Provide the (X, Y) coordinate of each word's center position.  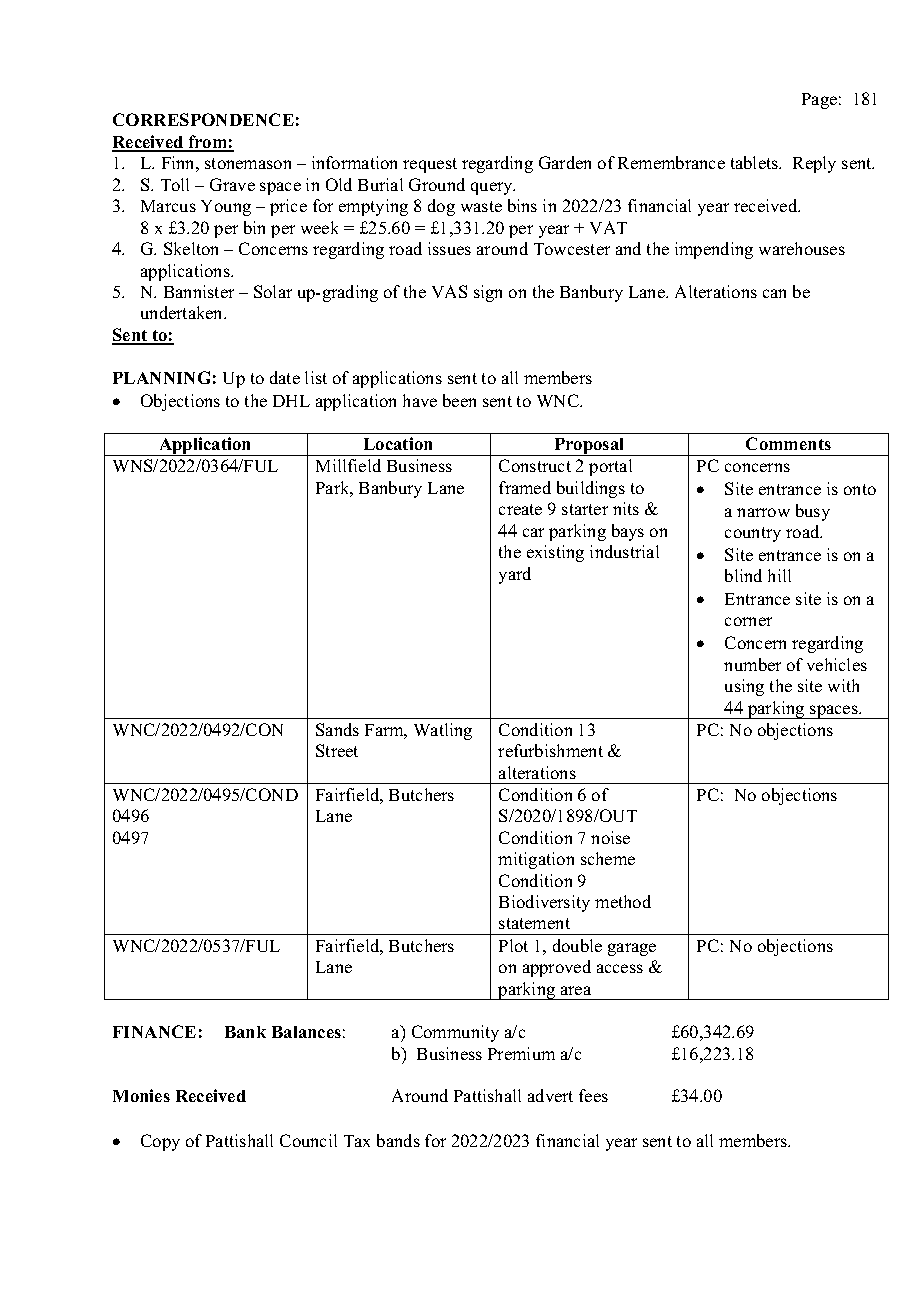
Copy (160, 1142)
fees (593, 1095)
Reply (814, 164)
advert (550, 1095)
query (493, 188)
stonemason (248, 163)
